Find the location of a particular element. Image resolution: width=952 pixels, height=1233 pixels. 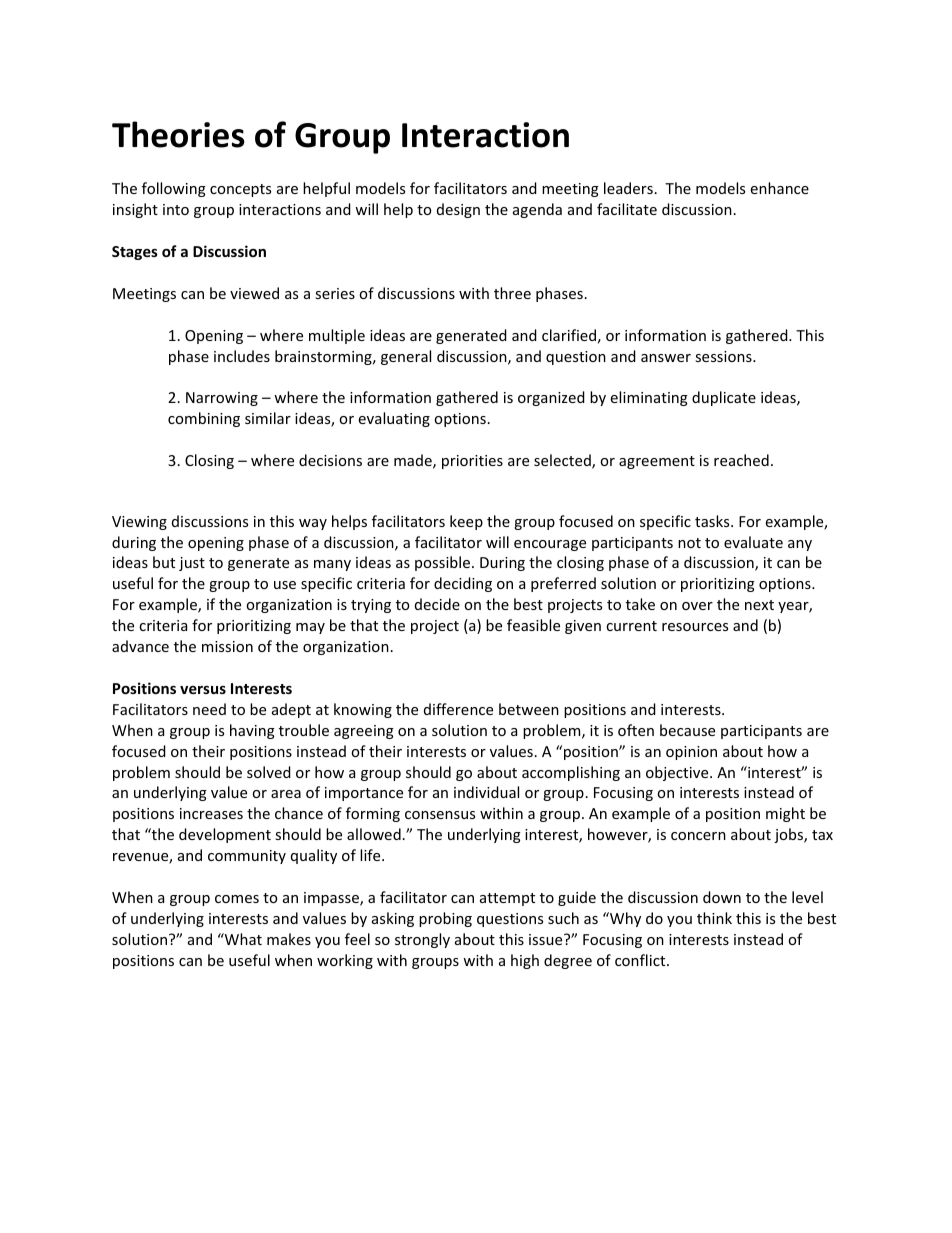

evaluate is located at coordinates (753, 542).
